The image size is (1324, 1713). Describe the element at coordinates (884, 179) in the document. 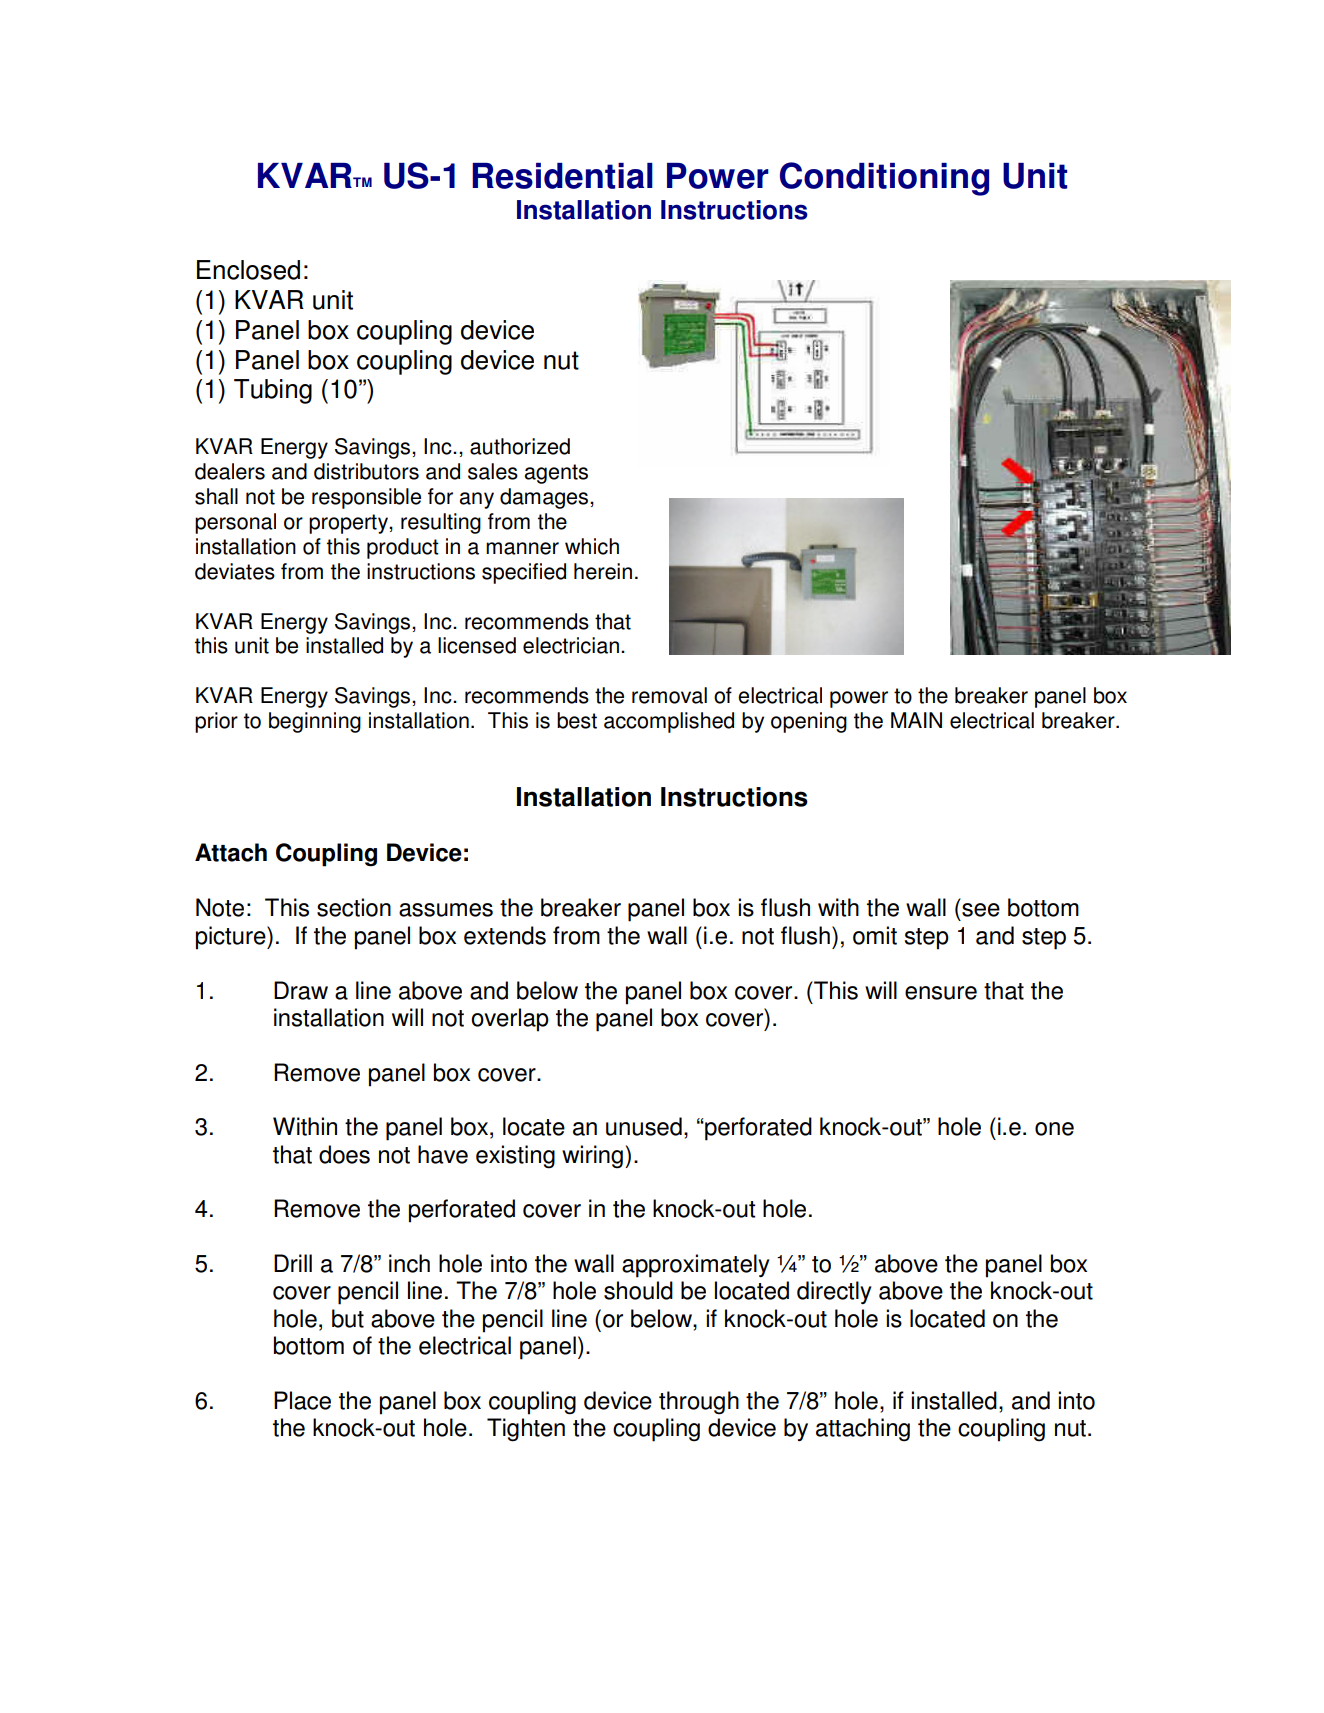

I see `Conditioning` at that location.
